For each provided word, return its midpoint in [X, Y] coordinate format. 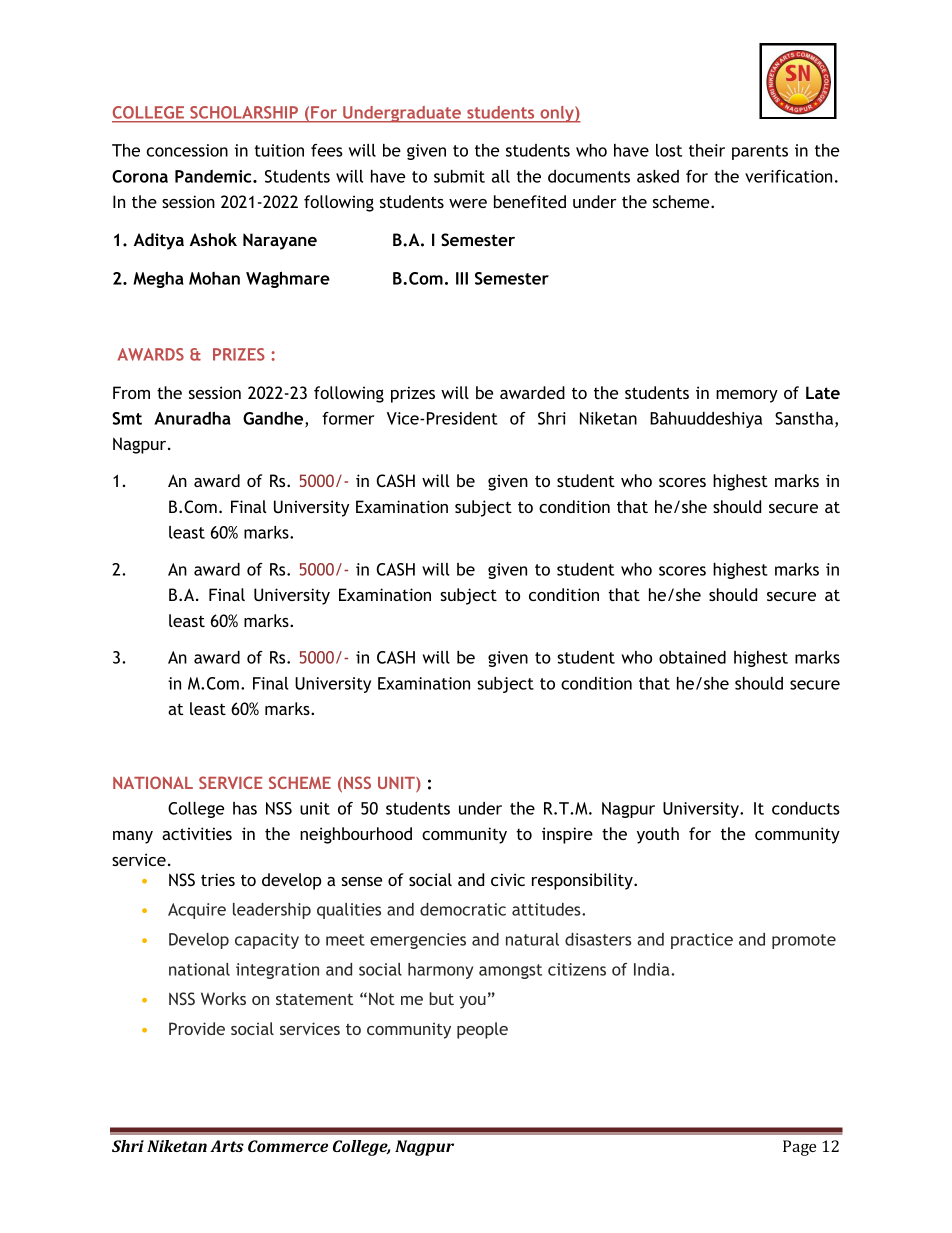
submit [459, 176]
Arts [227, 1146]
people [482, 1030]
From [131, 392]
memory [747, 396]
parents [760, 152]
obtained [692, 657]
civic [508, 879]
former [348, 418]
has [245, 808]
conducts [806, 808]
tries [218, 879]
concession [187, 150]
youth [658, 835]
